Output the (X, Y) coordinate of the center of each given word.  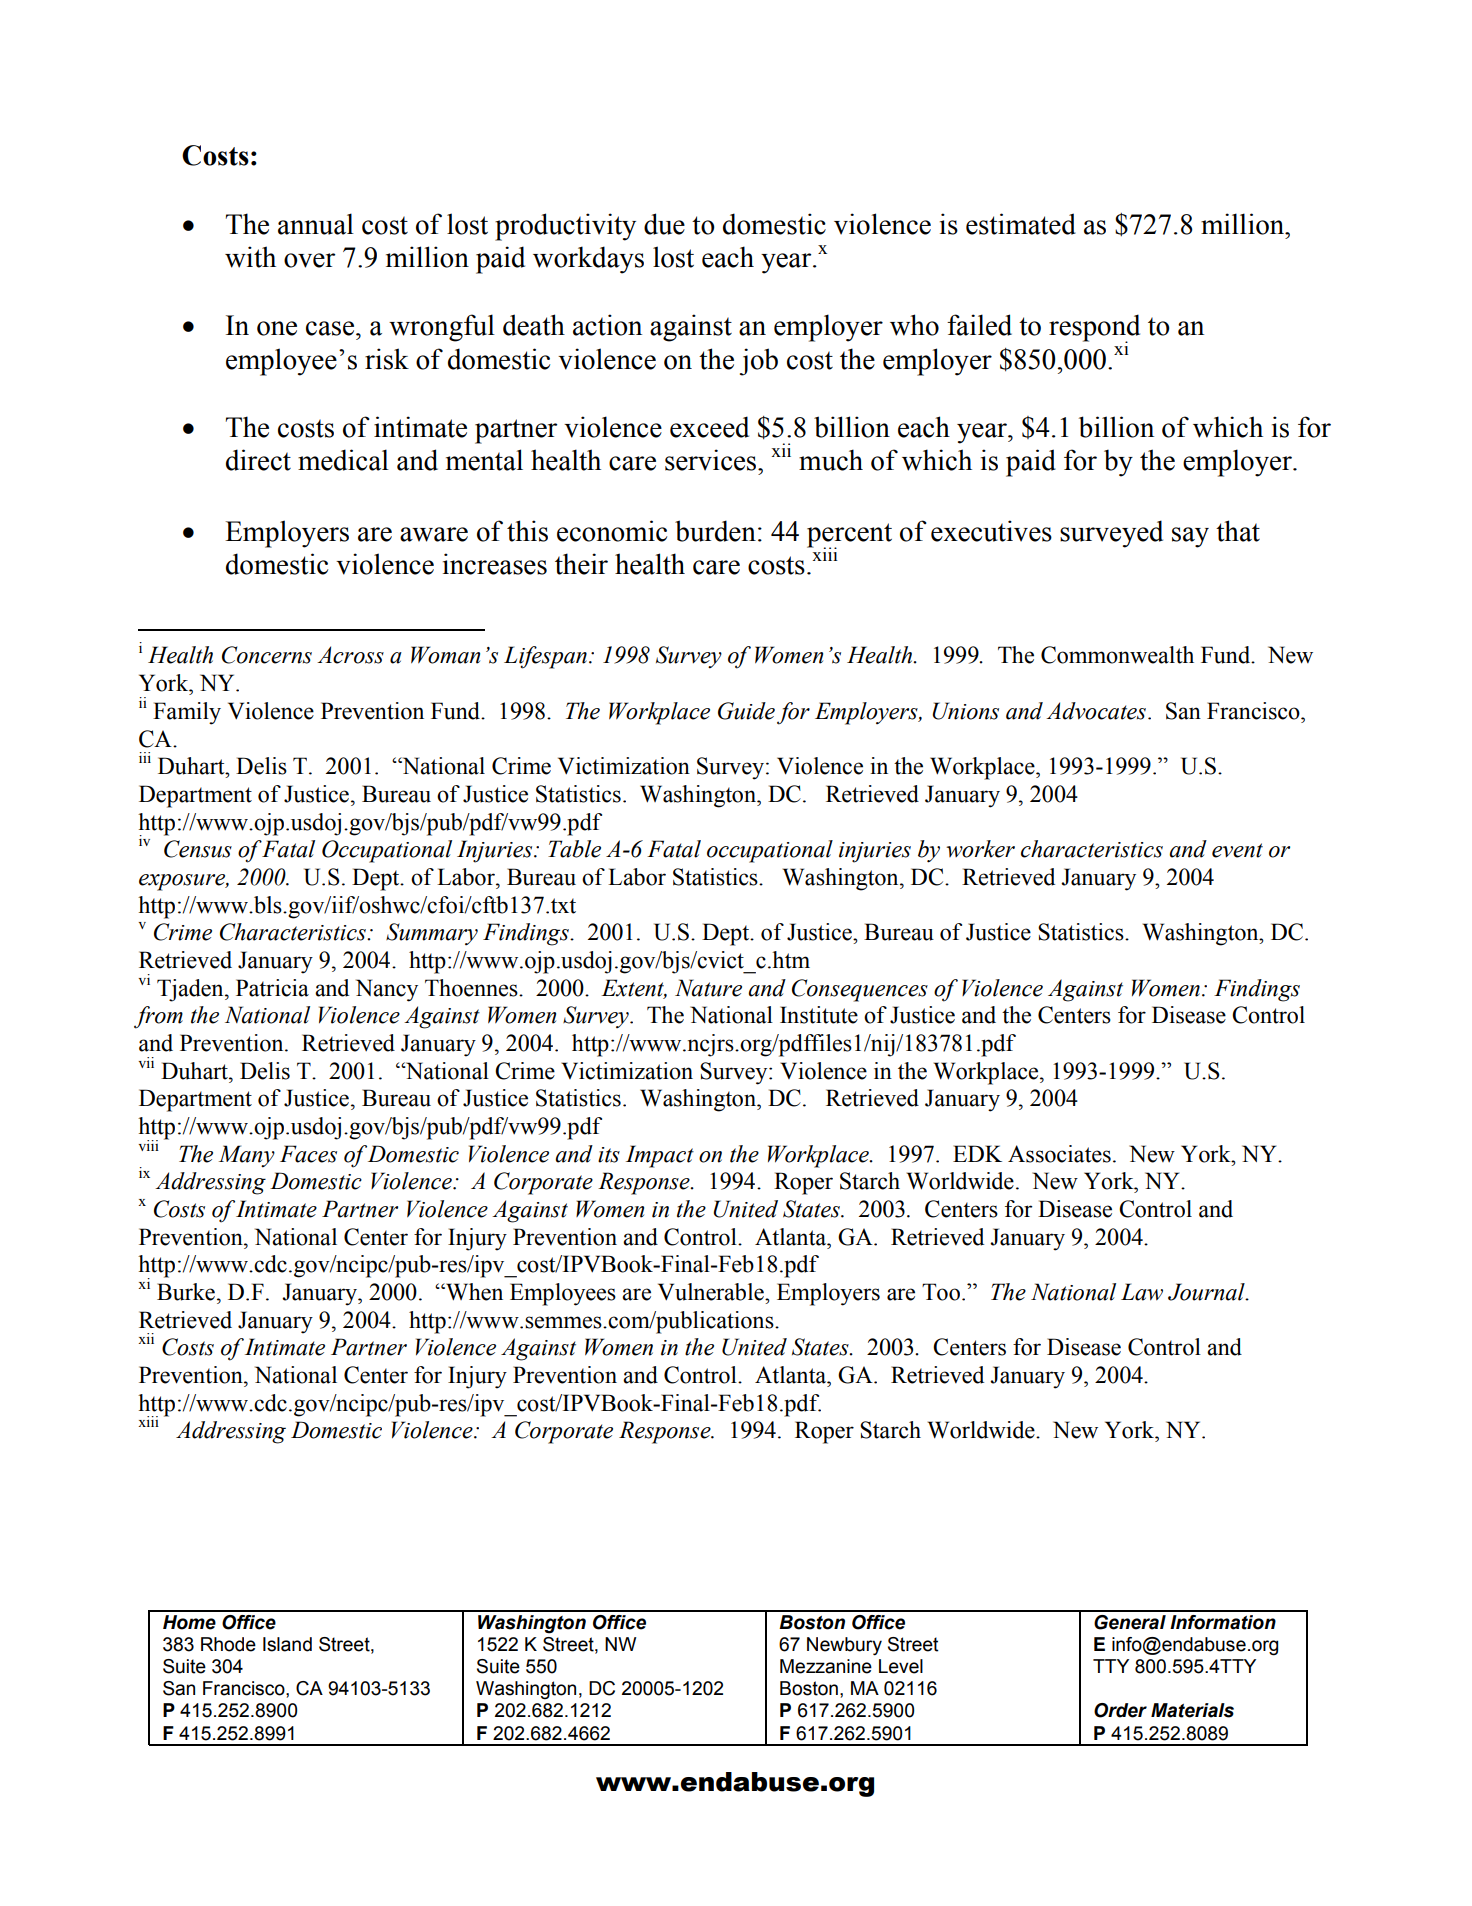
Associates (1059, 1154)
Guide (746, 711)
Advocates (1097, 711)
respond (1094, 328)
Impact (660, 1156)
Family (187, 713)
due (664, 224)
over (309, 260)
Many (247, 1156)
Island (287, 1644)
